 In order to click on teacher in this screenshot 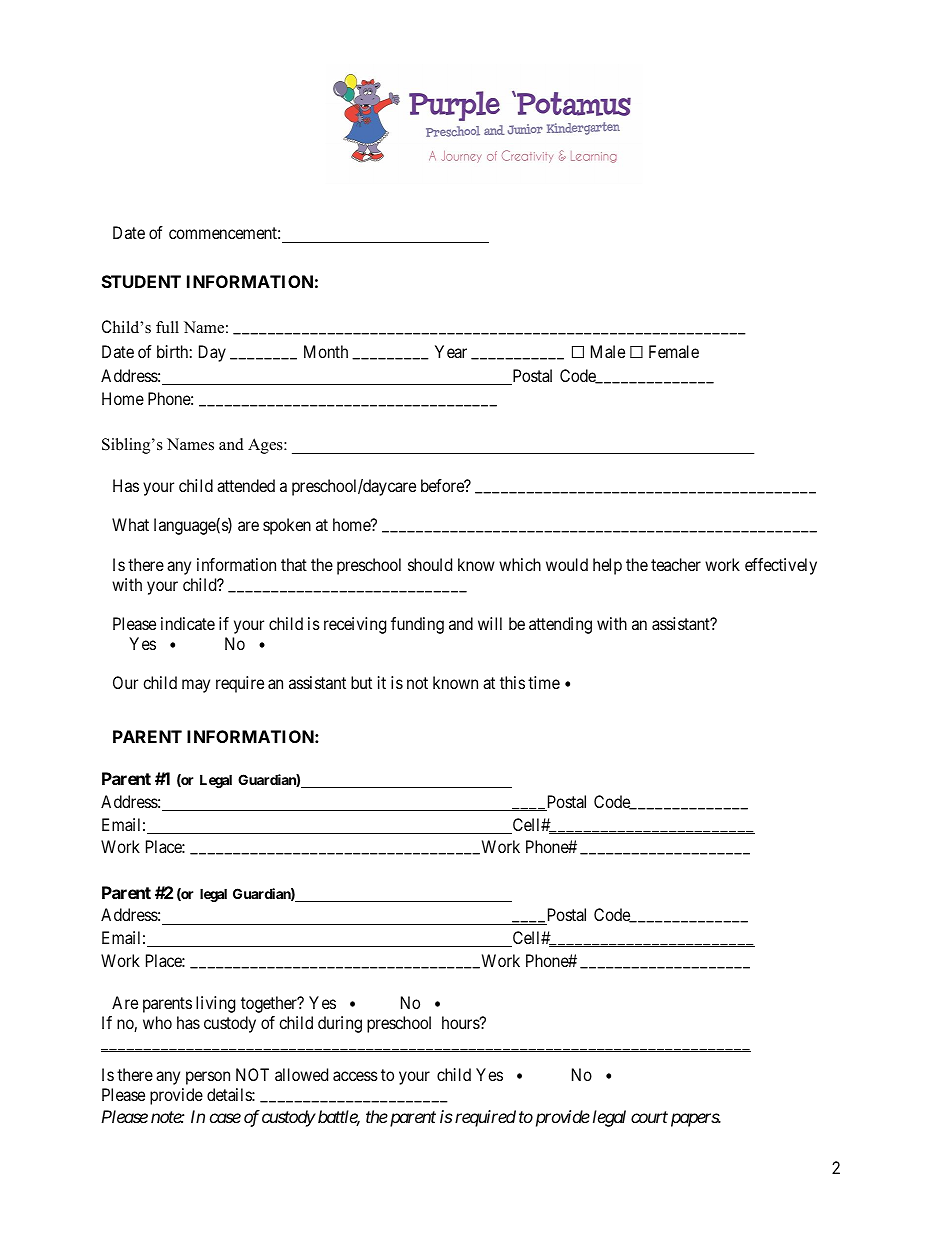, I will do `click(676, 564)`.
